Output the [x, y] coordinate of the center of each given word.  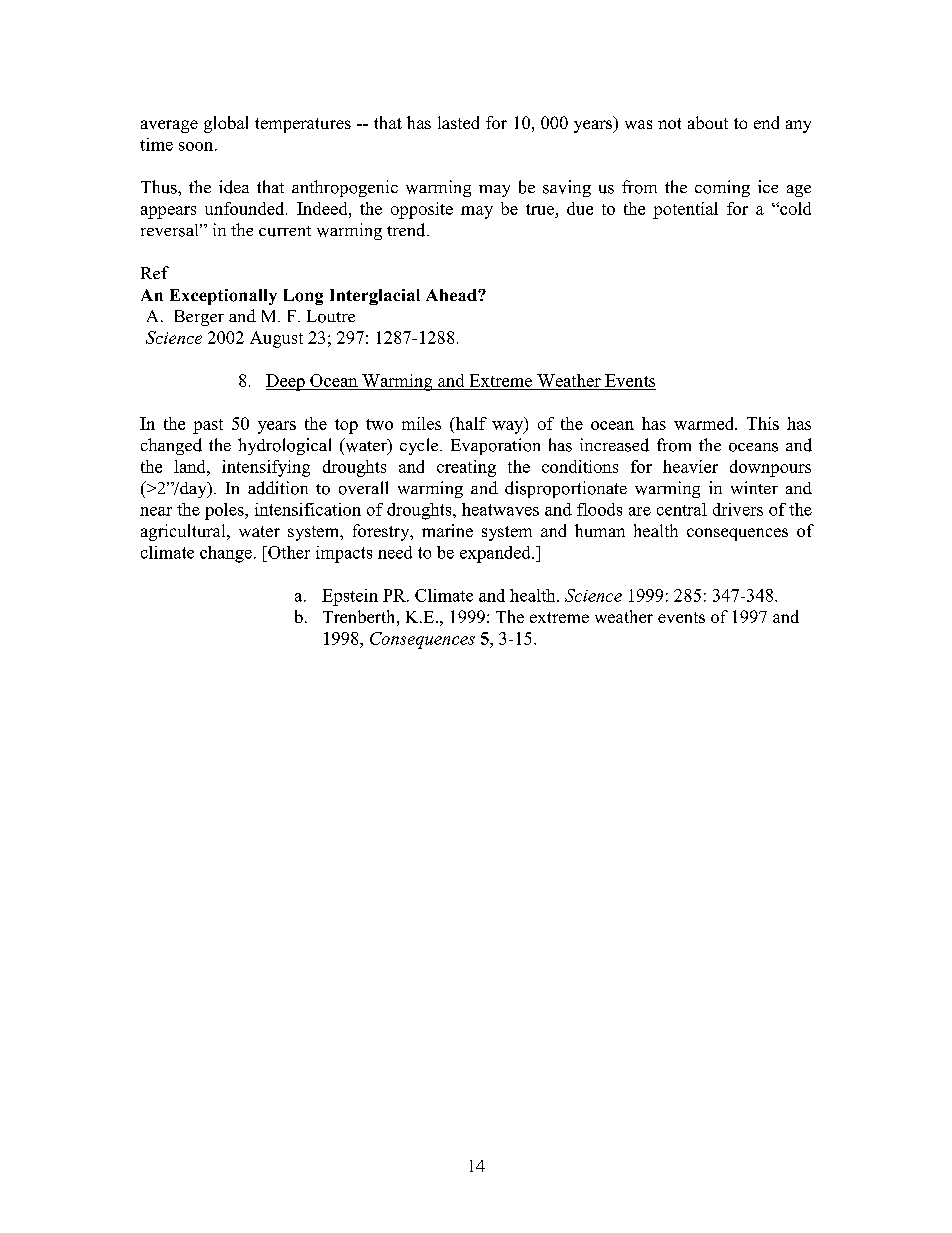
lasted [458, 122]
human [600, 530]
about [708, 122]
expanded [496, 554]
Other [288, 552]
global [226, 124]
